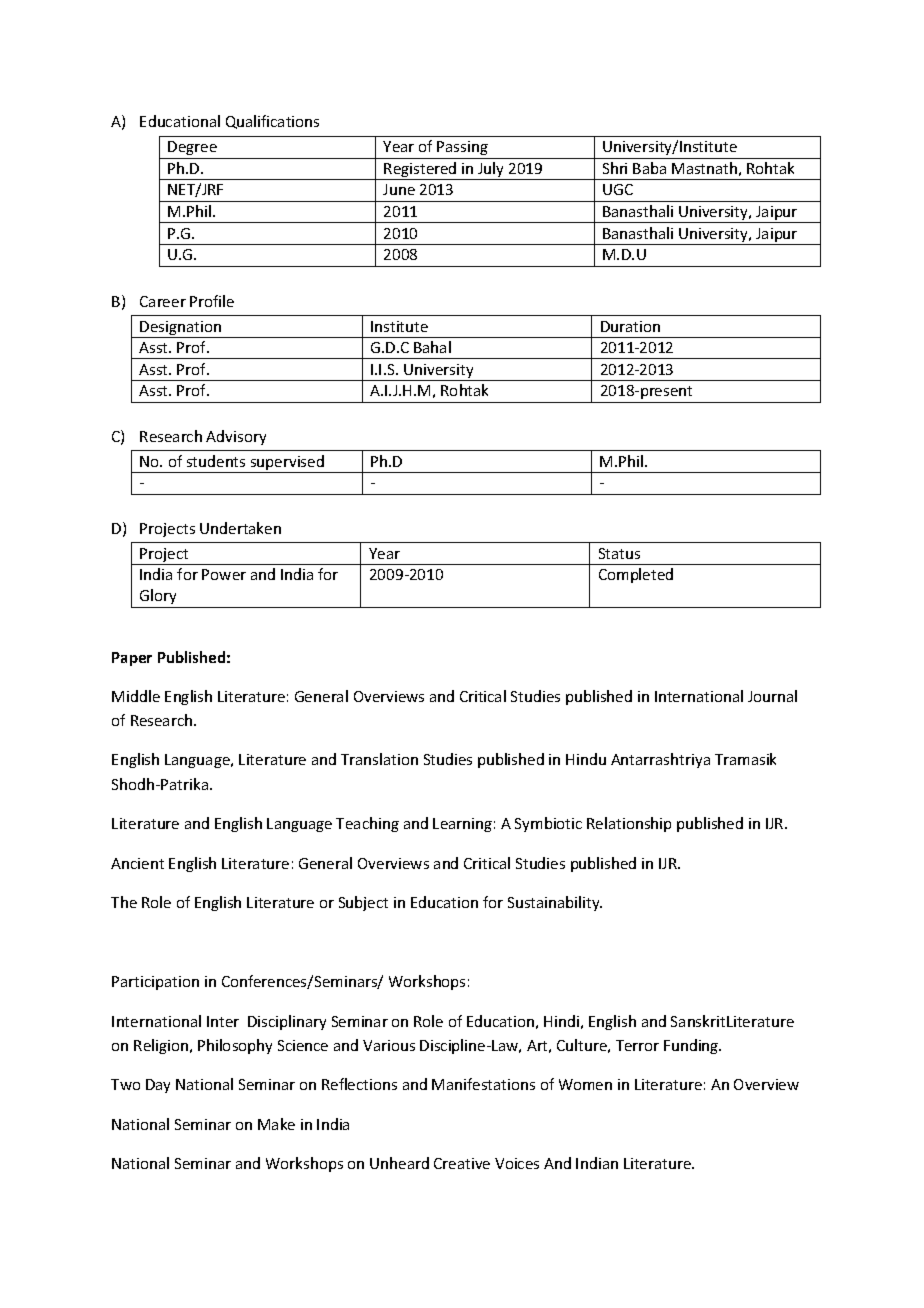 The image size is (924, 1308). What do you see at coordinates (287, 464) in the page?
I see `supervised` at bounding box center [287, 464].
